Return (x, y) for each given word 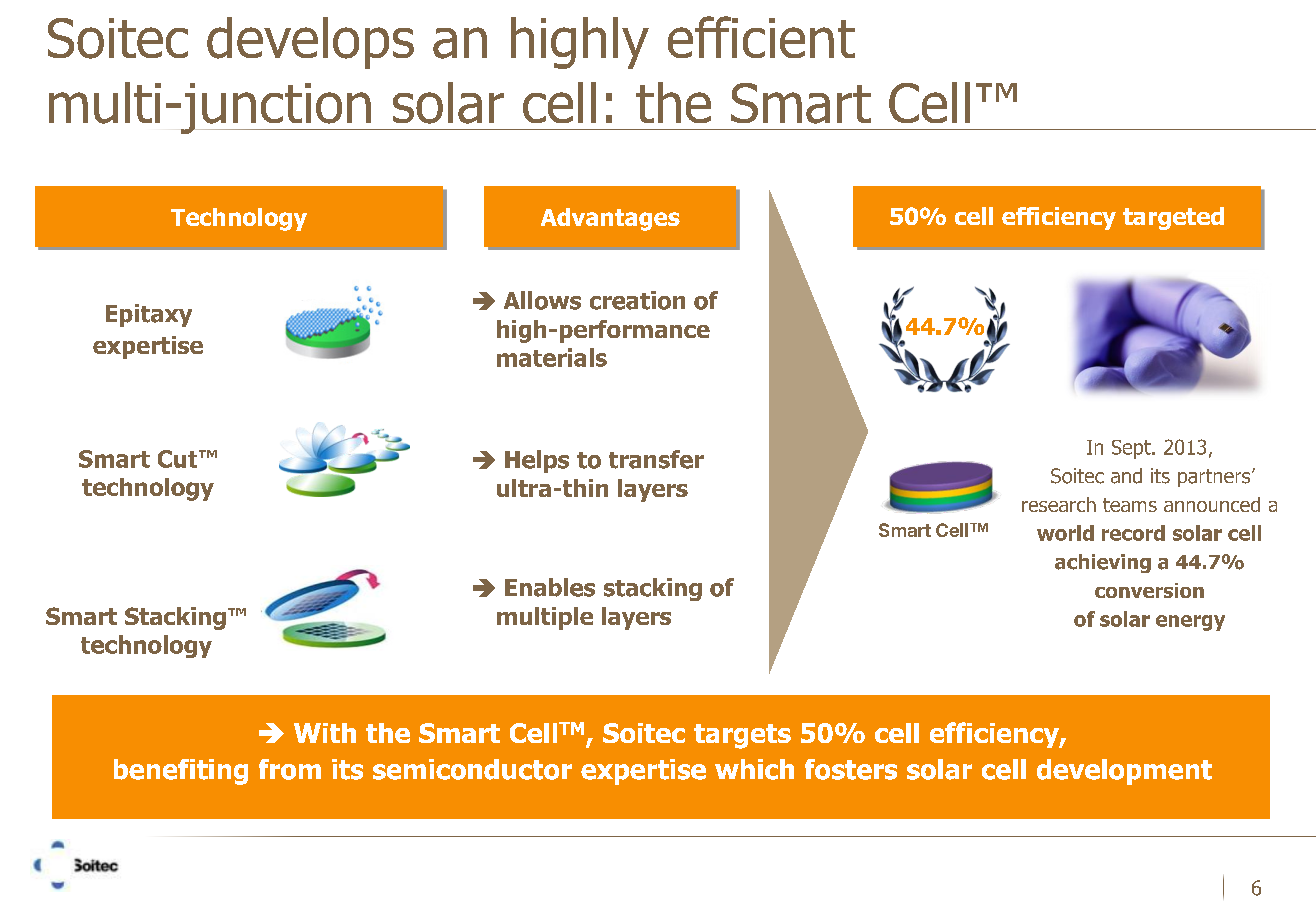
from (290, 769)
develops (310, 43)
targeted (1173, 218)
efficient (761, 37)
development (1124, 772)
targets (742, 736)
